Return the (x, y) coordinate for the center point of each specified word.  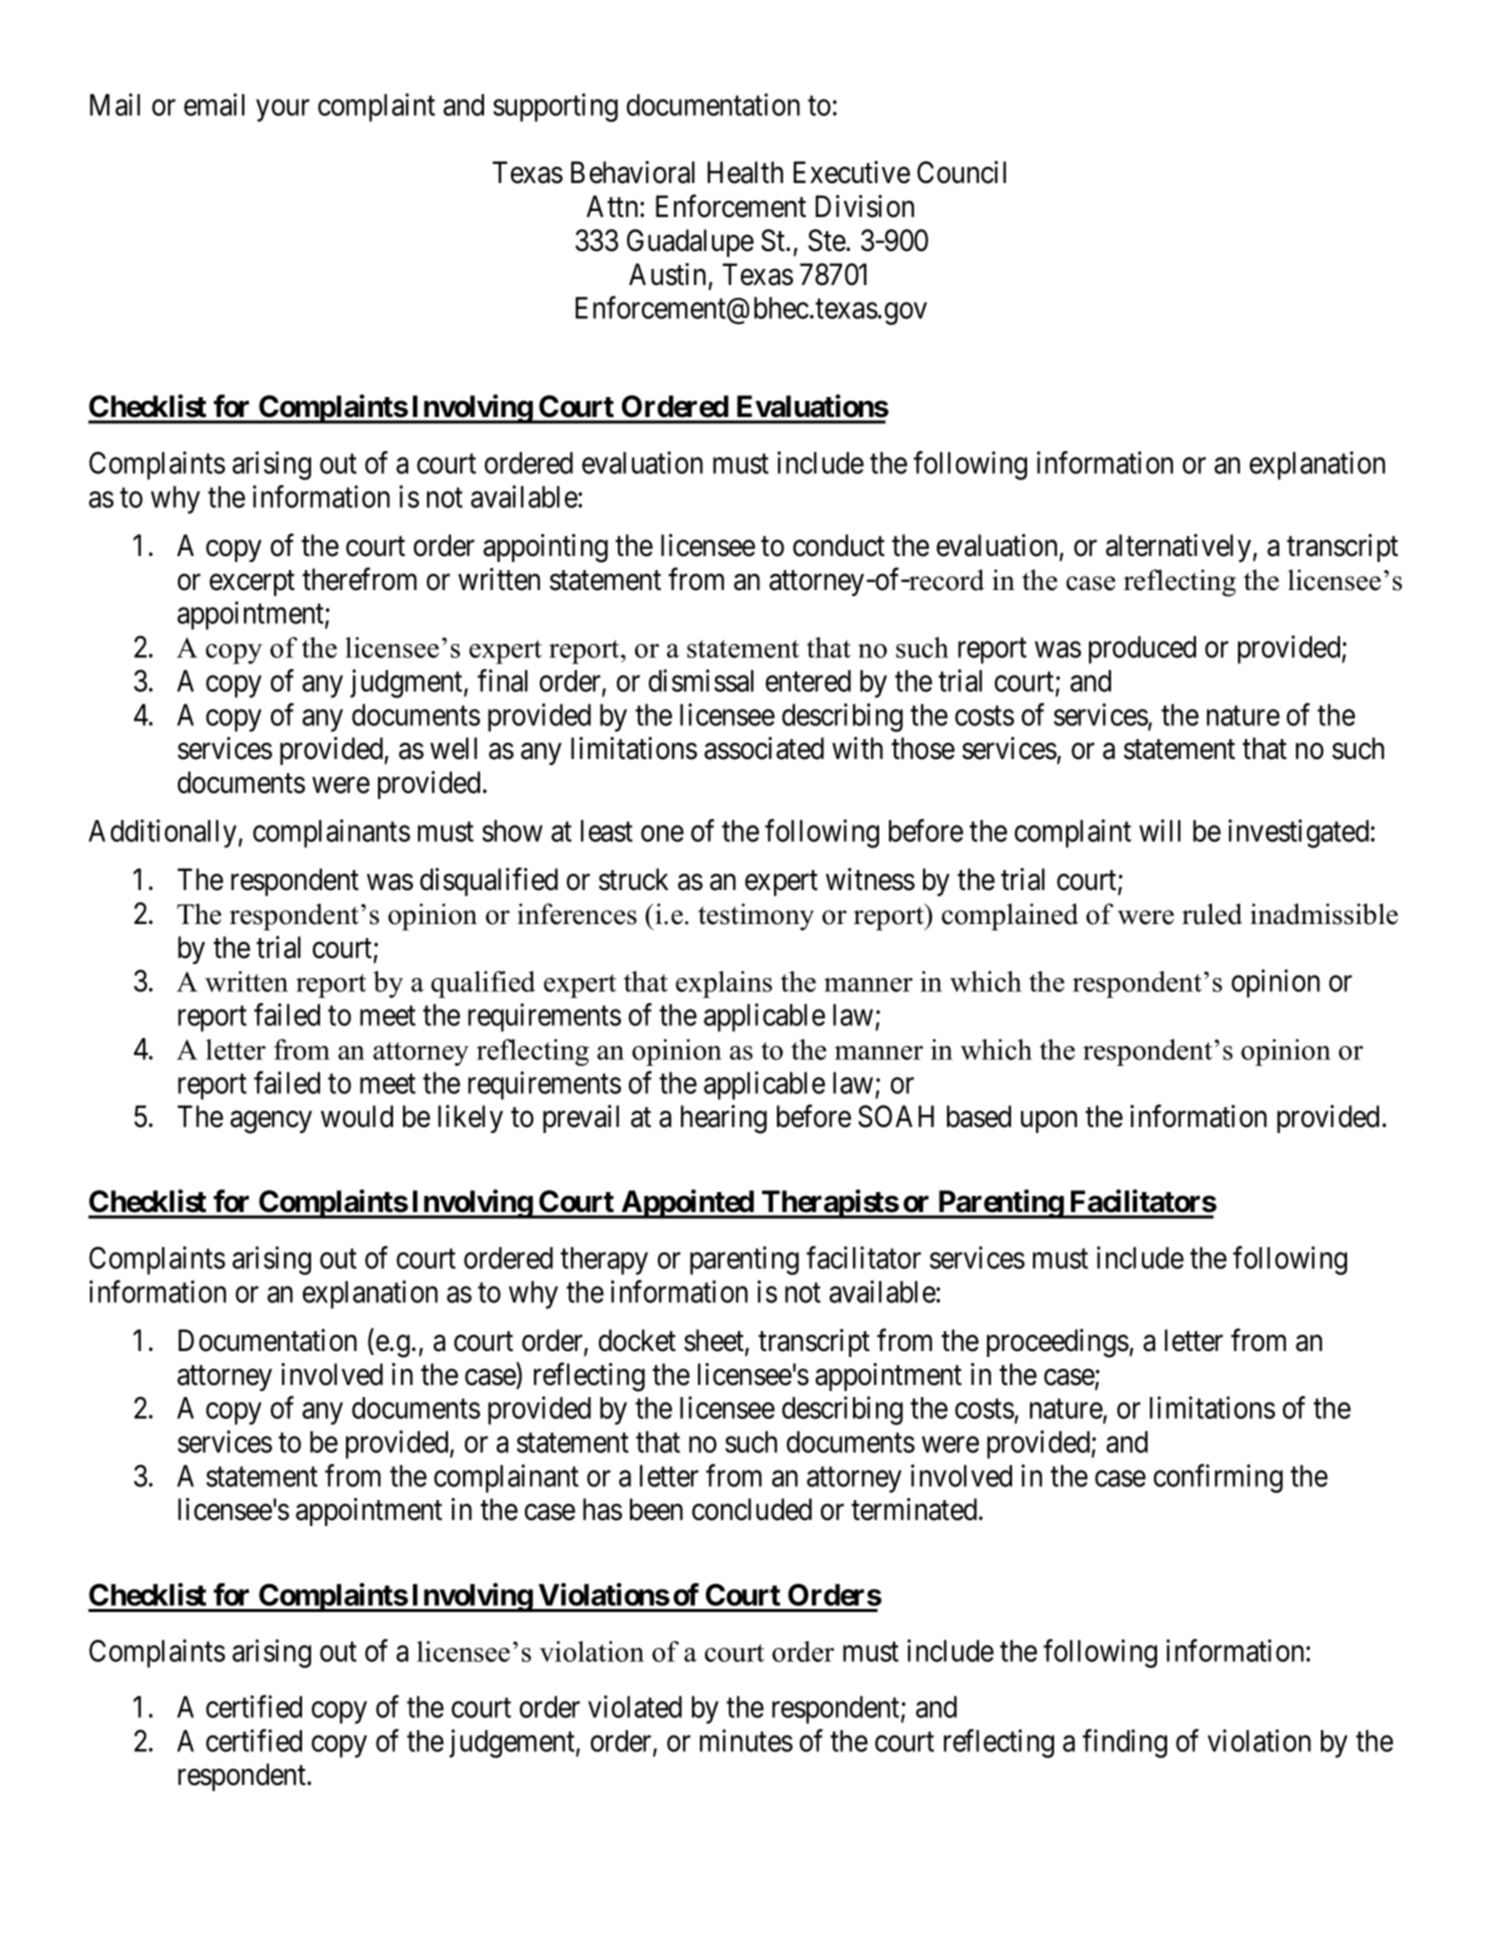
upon (1049, 1122)
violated (635, 1706)
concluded (752, 1509)
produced (1142, 650)
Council (961, 172)
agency (271, 1122)
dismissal (701, 680)
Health (745, 172)
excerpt (252, 583)
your (283, 111)
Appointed (687, 1204)
